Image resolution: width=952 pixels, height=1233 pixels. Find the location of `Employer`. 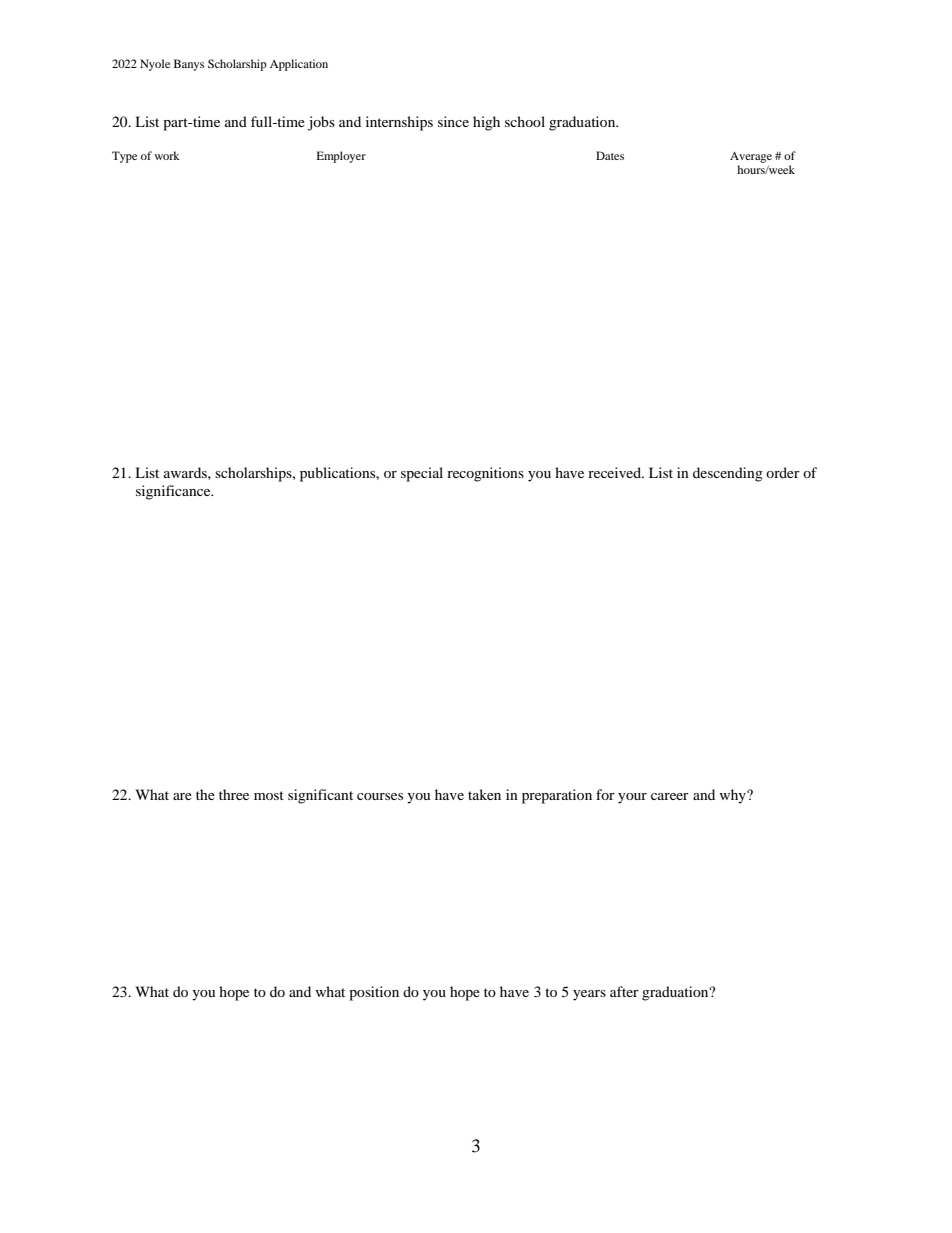

Employer is located at coordinates (341, 157).
